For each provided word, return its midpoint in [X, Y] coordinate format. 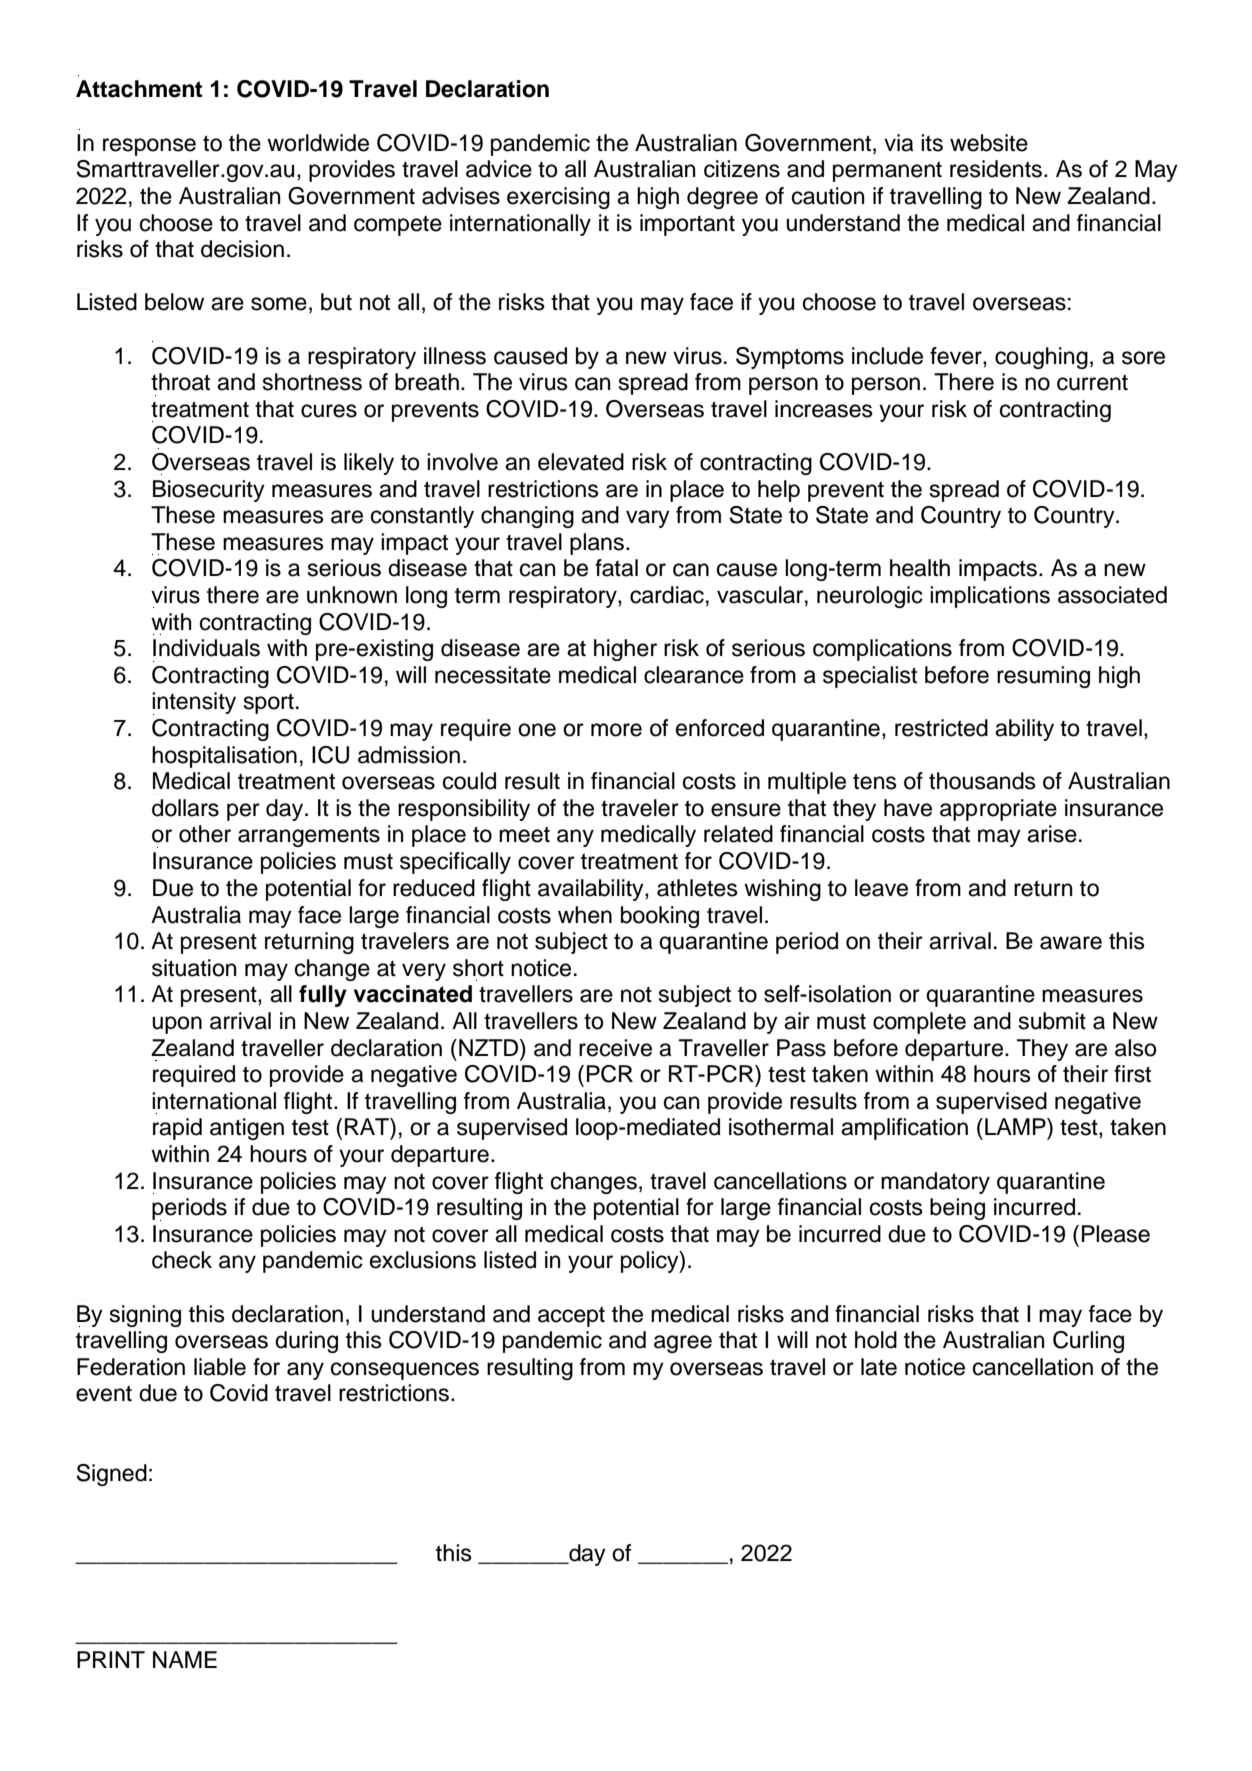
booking [660, 917]
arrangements [309, 837]
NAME [185, 1659]
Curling [1088, 1342]
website [989, 143]
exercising [558, 198]
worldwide [318, 143]
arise [1052, 834]
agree [683, 1344]
